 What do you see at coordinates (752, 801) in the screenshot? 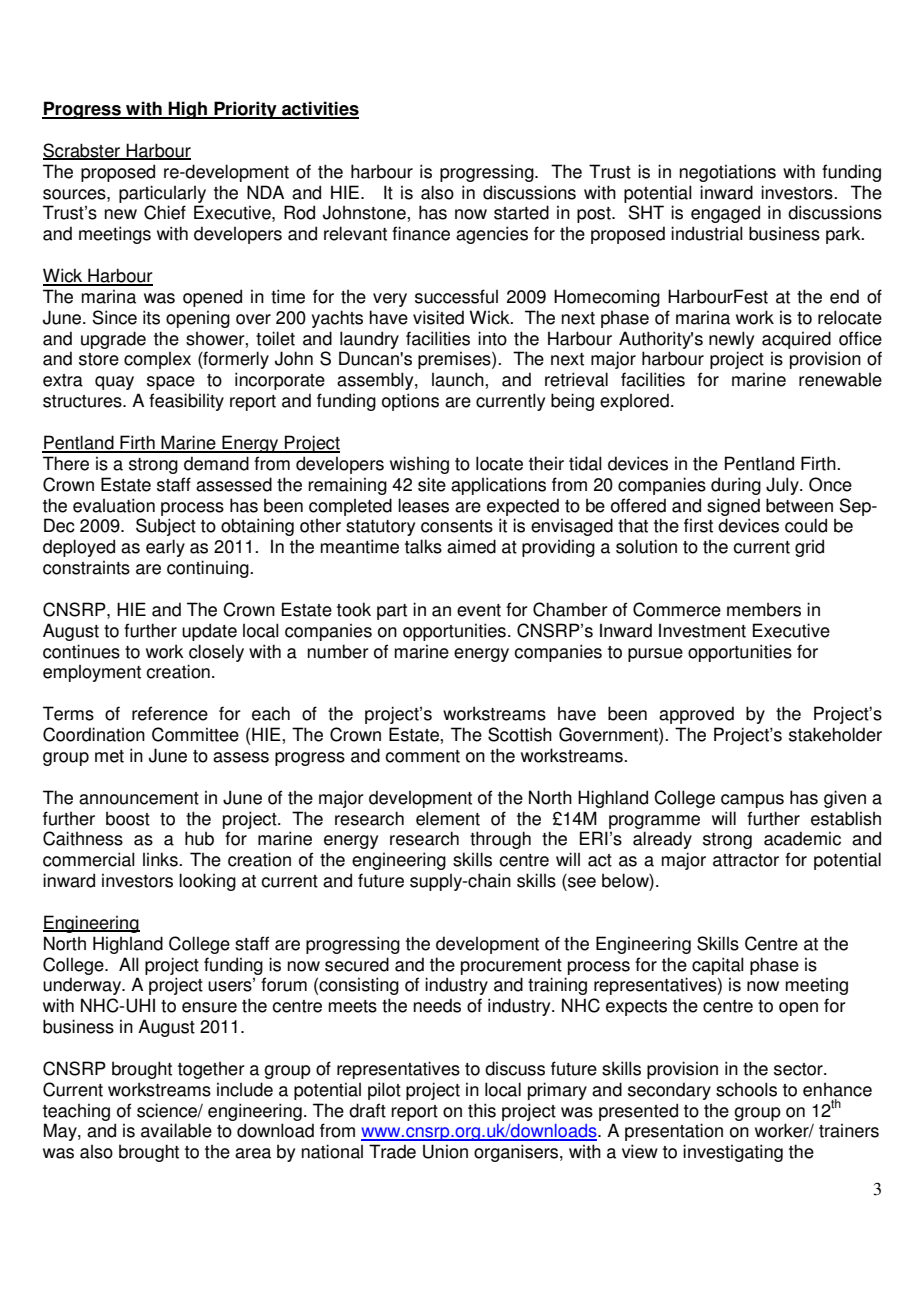
I see `campus` at bounding box center [752, 801].
